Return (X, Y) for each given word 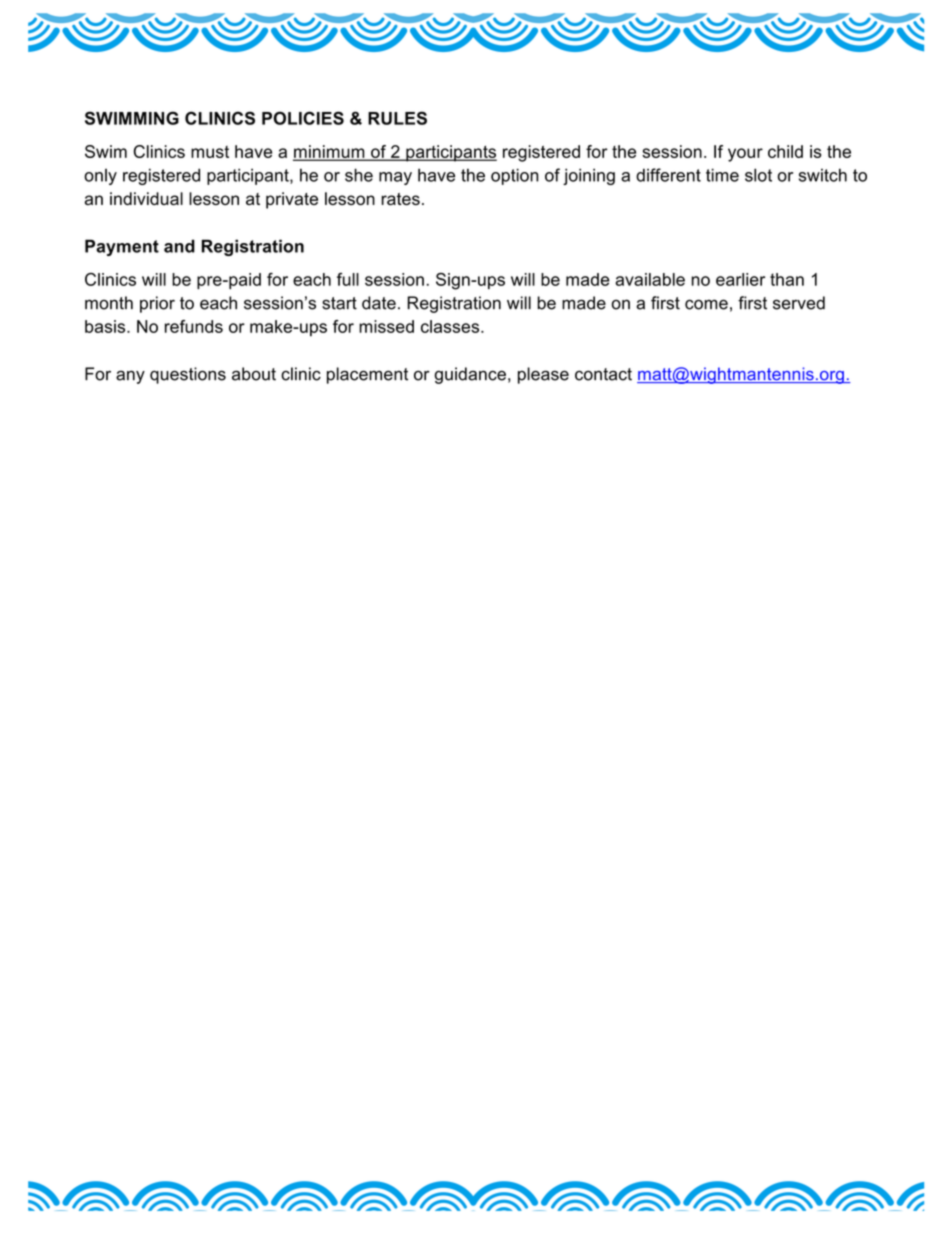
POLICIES (303, 118)
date (379, 303)
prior (157, 304)
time (722, 175)
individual (146, 198)
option (515, 176)
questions (188, 375)
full (348, 279)
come (706, 304)
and (179, 246)
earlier (740, 279)
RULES (397, 118)
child (785, 151)
